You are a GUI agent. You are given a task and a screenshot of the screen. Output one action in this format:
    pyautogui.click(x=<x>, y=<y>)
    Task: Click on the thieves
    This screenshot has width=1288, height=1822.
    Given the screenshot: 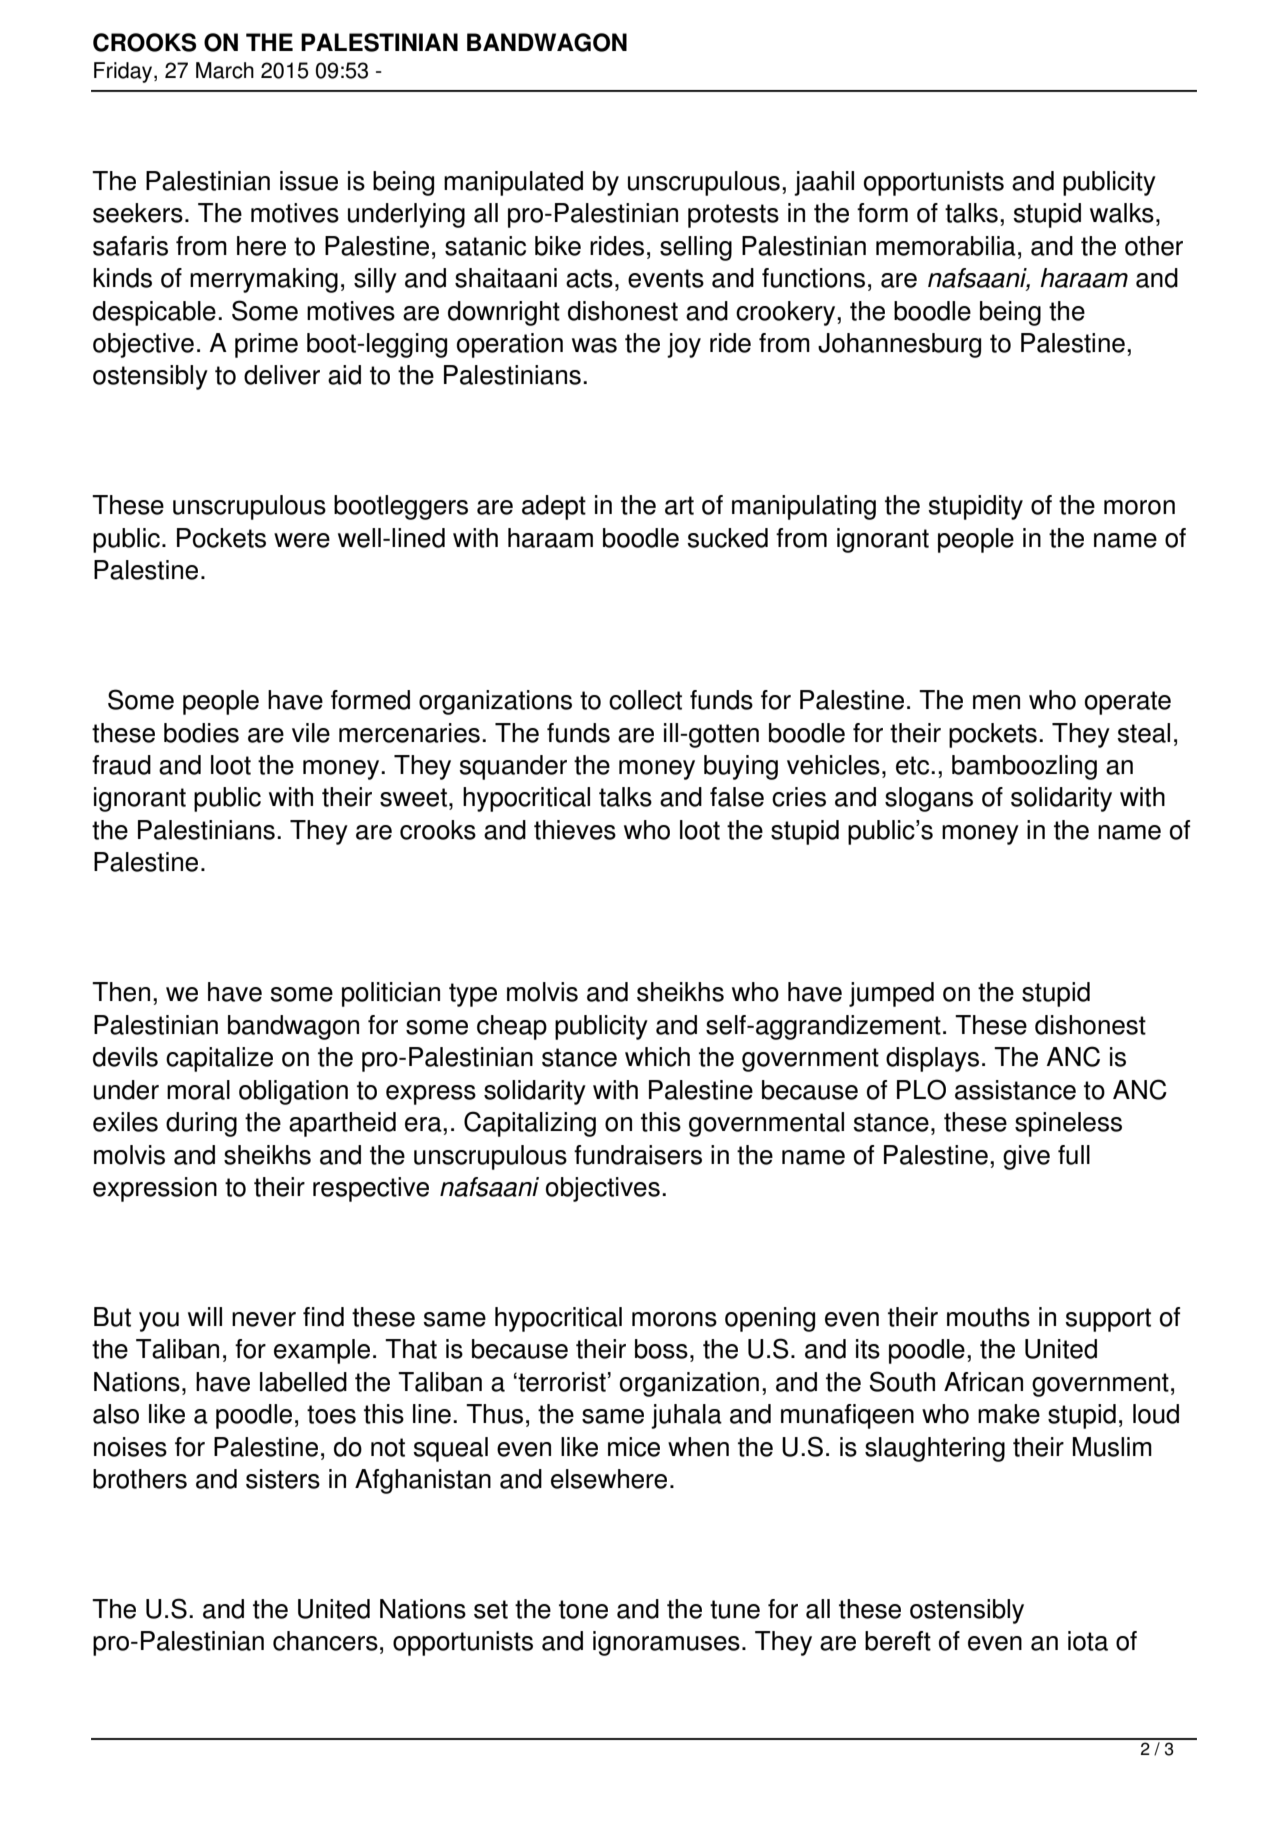 What is the action you would take?
    pyautogui.click(x=575, y=830)
